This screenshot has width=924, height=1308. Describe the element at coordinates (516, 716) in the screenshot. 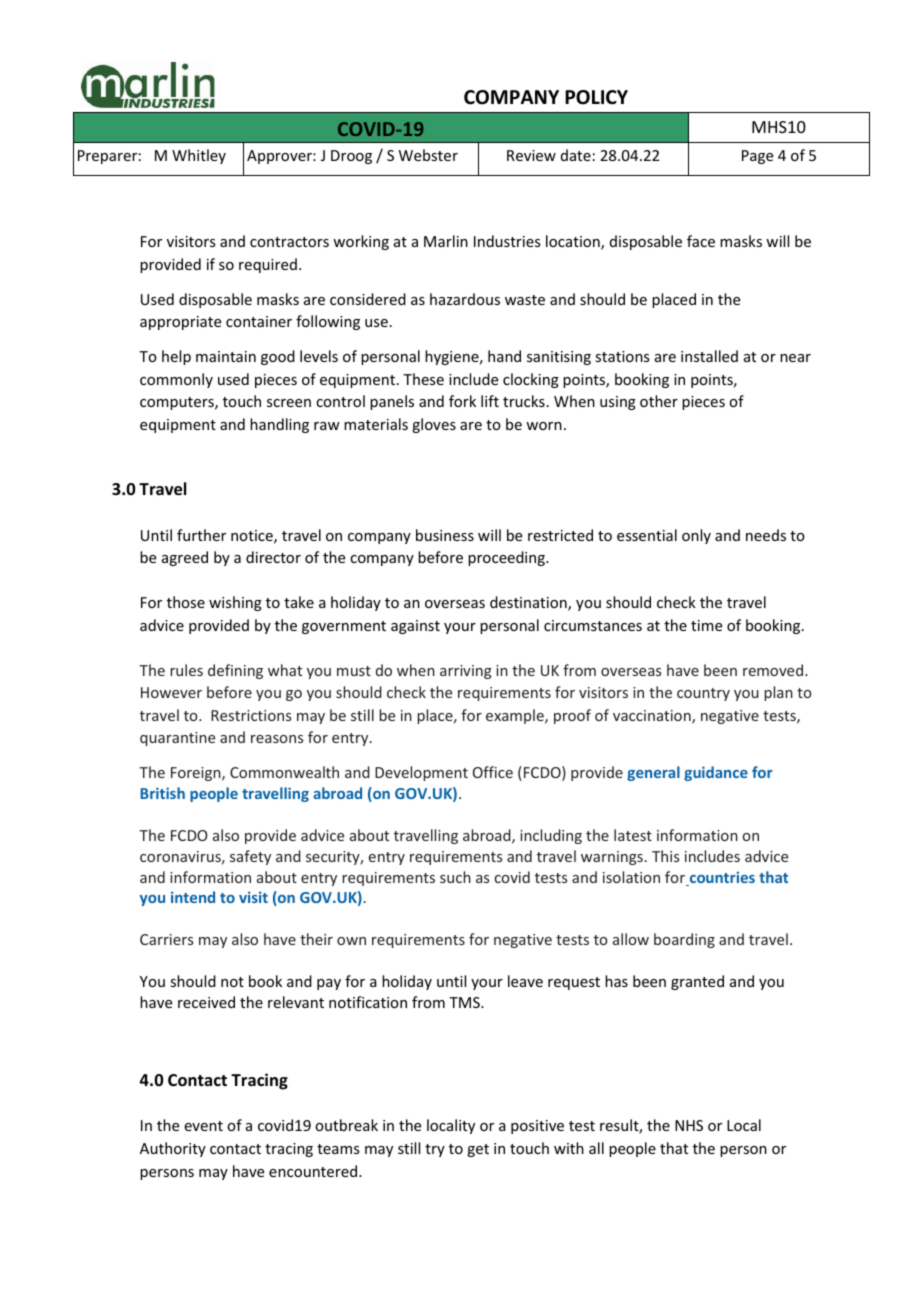

I see `example` at that location.
